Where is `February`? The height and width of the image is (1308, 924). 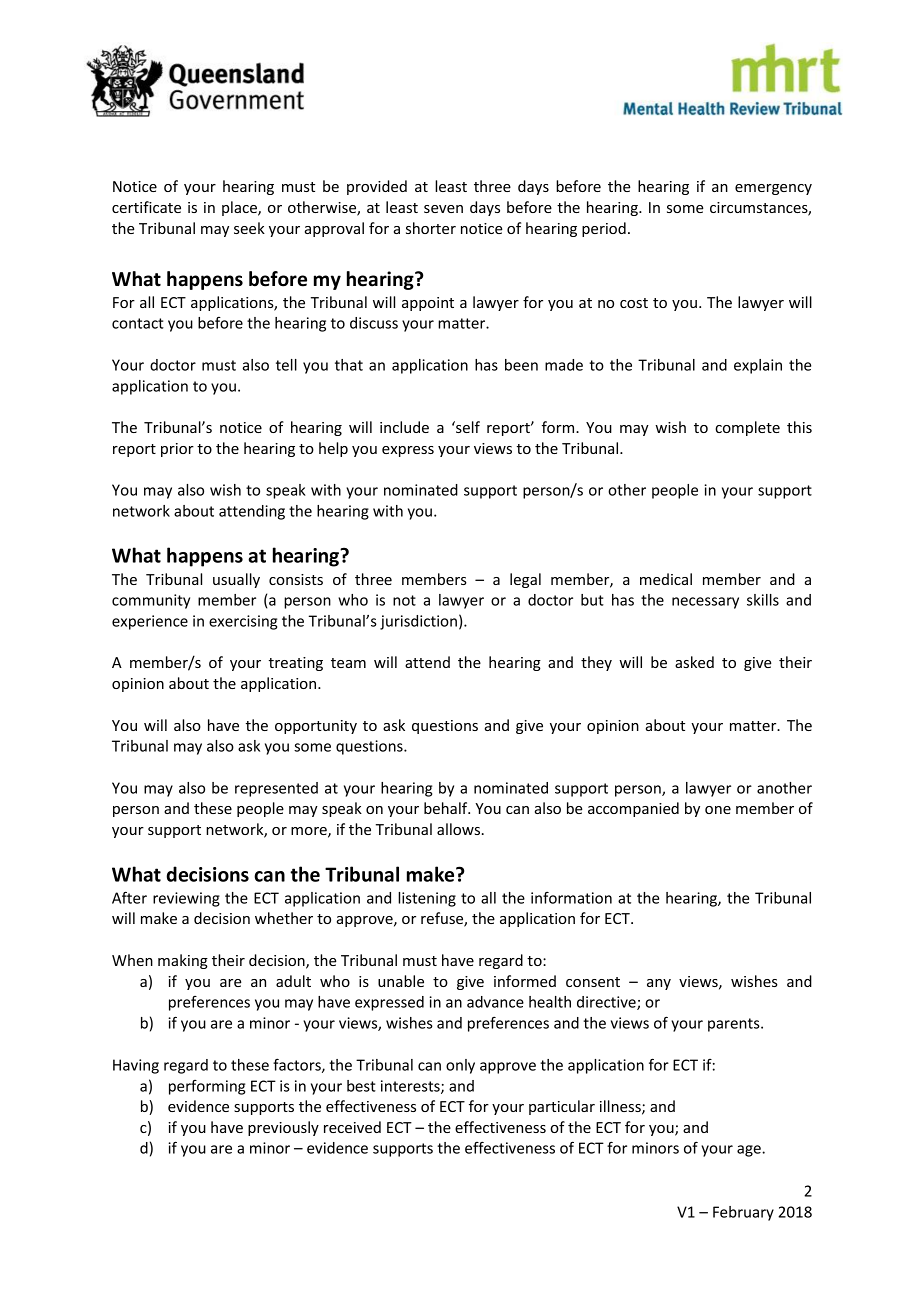 February is located at coordinates (743, 1213).
